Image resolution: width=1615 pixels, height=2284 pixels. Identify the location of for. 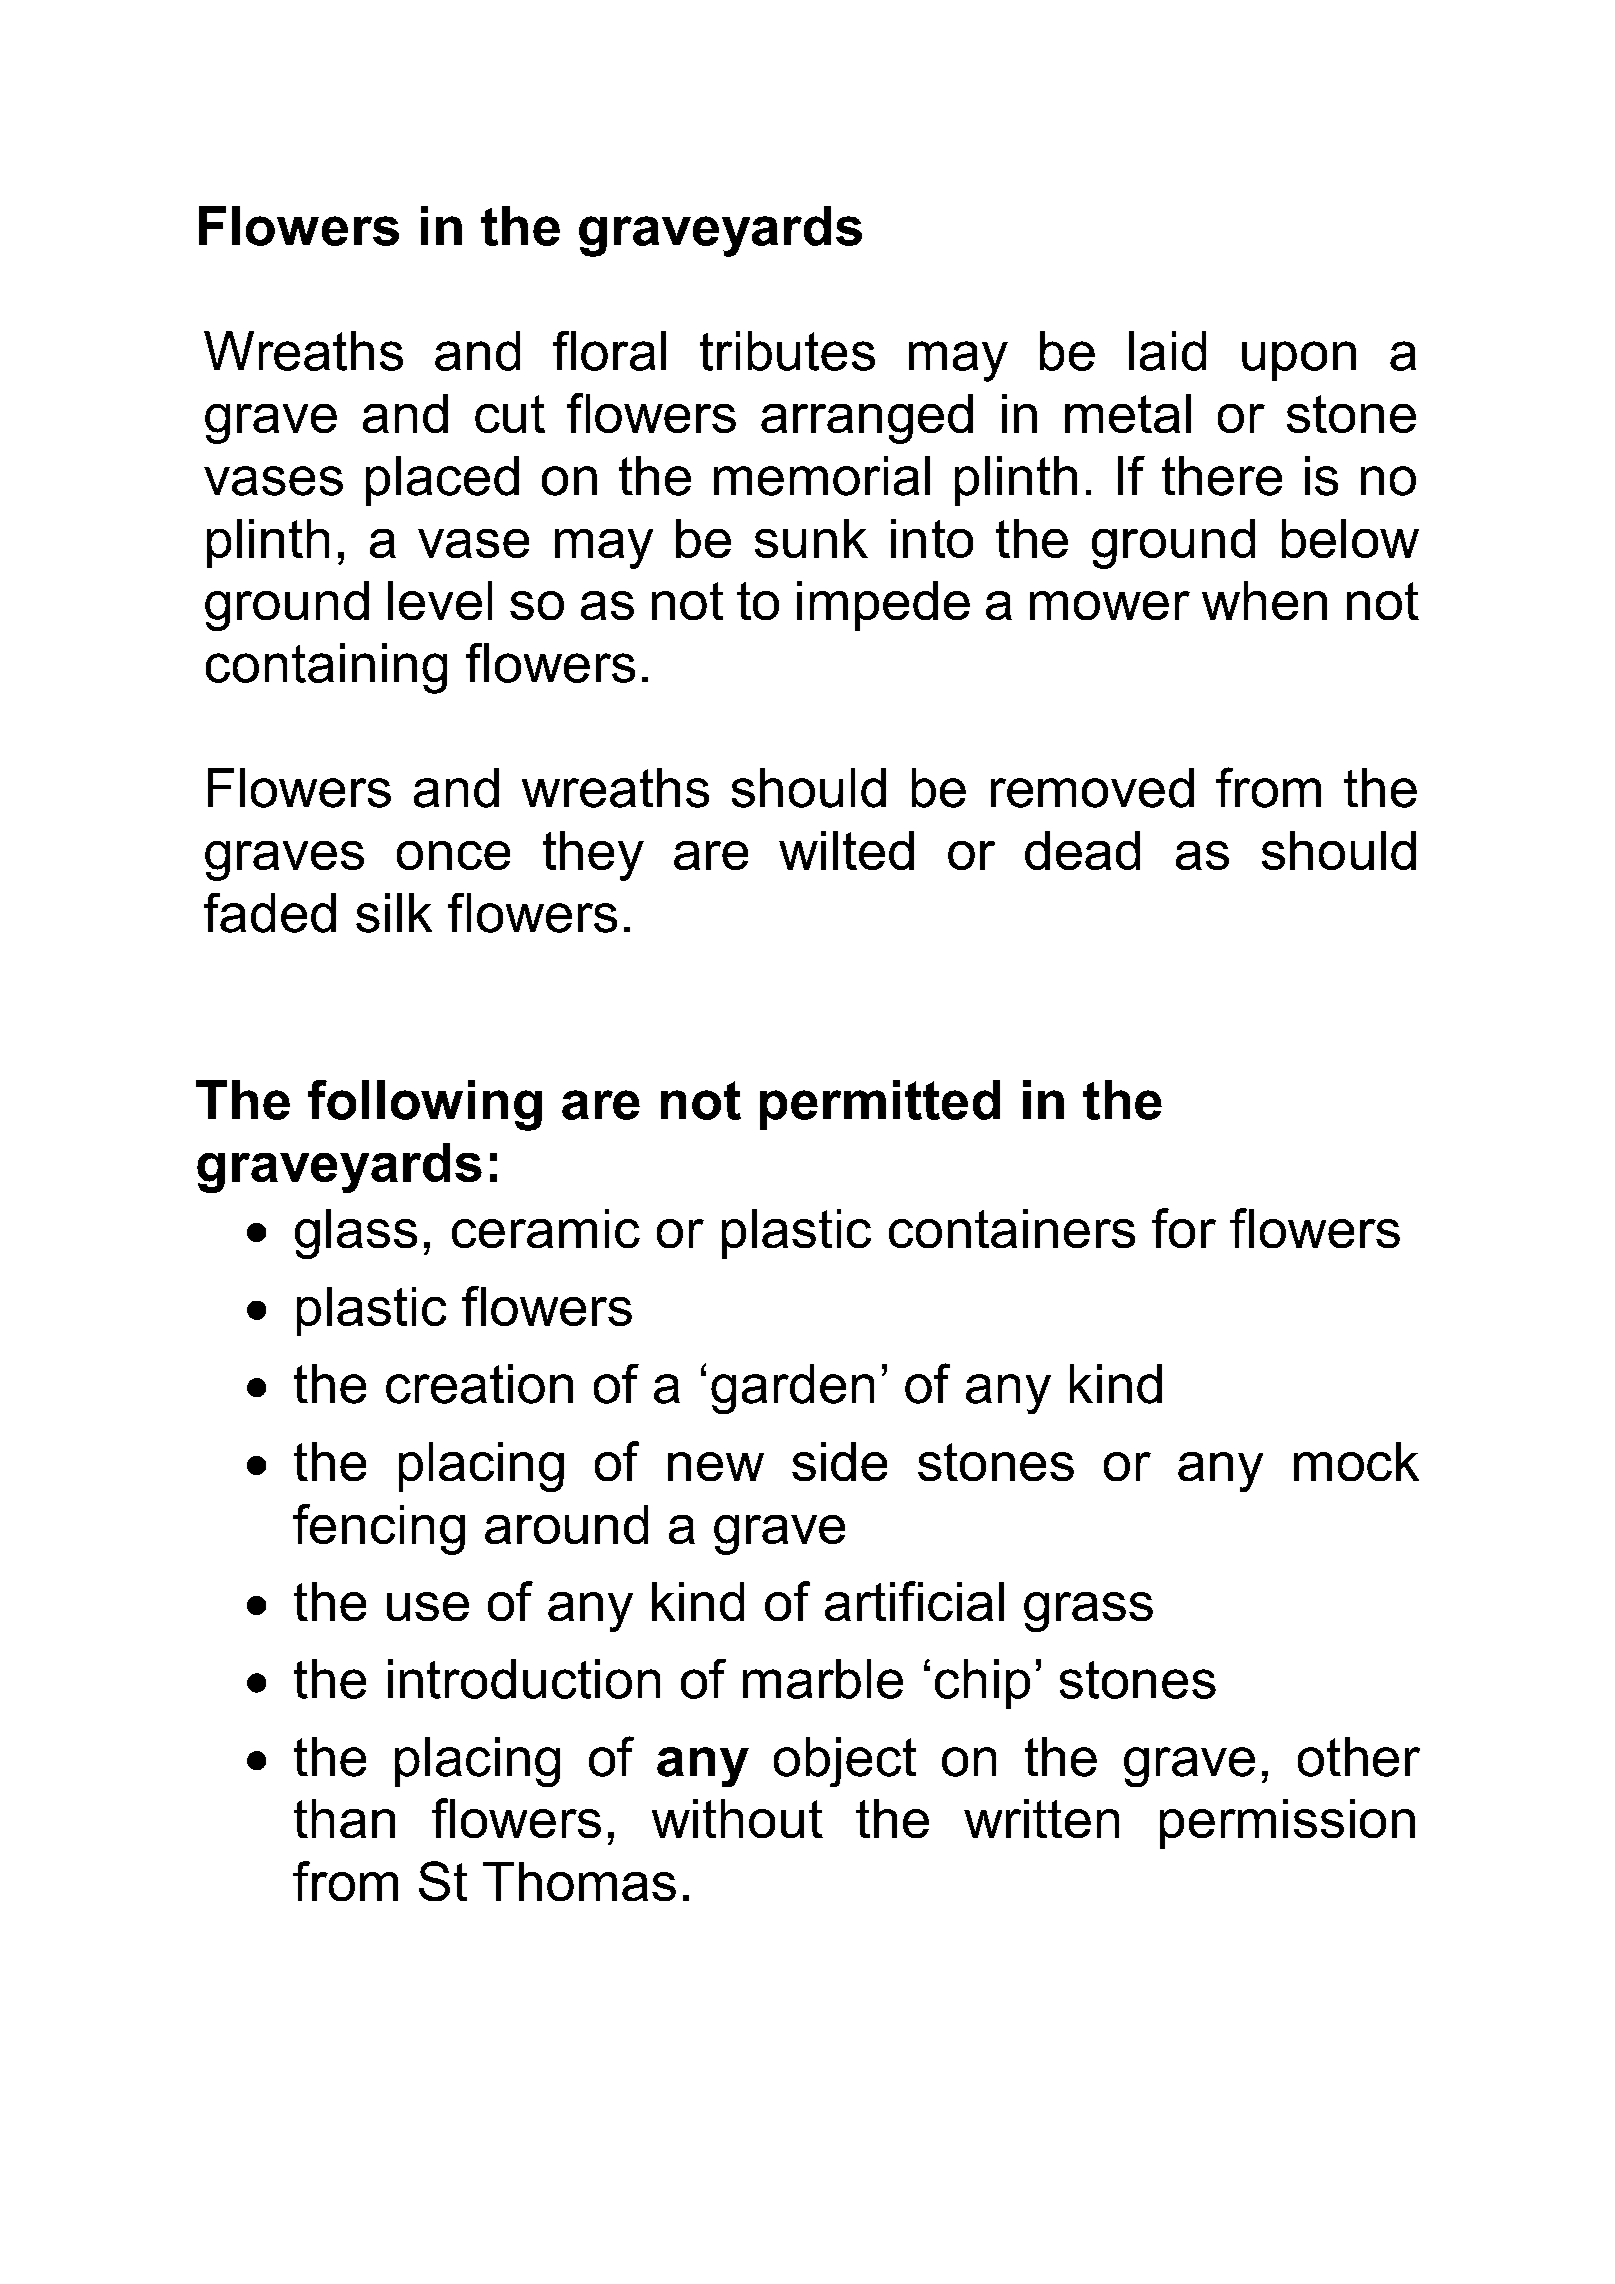
(1184, 1228).
